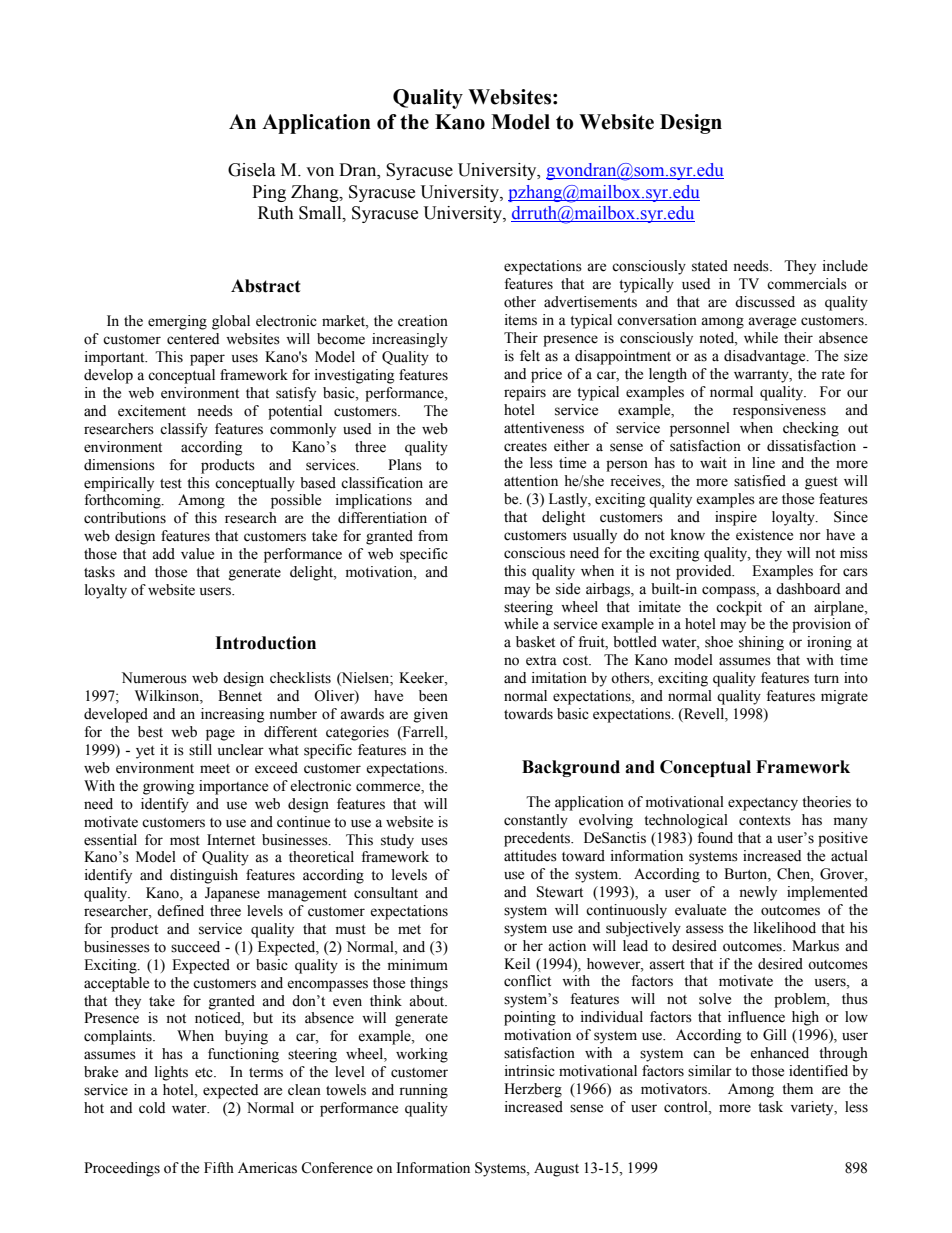 This page has width=952, height=1233. Describe the element at coordinates (433, 696) in the page. I see `been` at that location.
